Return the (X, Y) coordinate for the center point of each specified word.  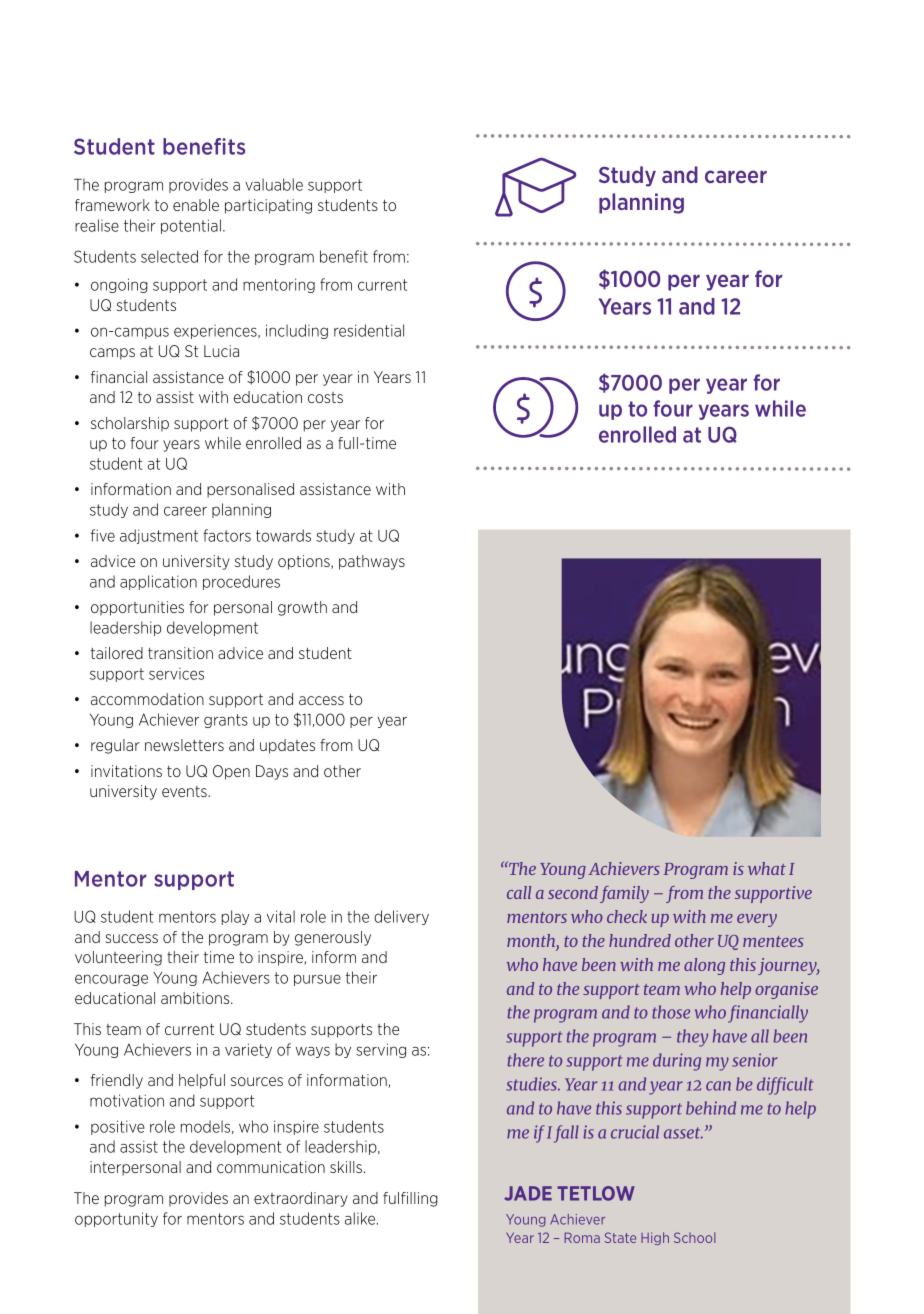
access (321, 700)
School (694, 1237)
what (767, 868)
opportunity (116, 1219)
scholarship (130, 424)
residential (369, 330)
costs (325, 397)
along (704, 966)
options (305, 562)
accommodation (147, 699)
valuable (274, 184)
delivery (401, 917)
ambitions (196, 998)
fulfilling (410, 1199)
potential (191, 226)
